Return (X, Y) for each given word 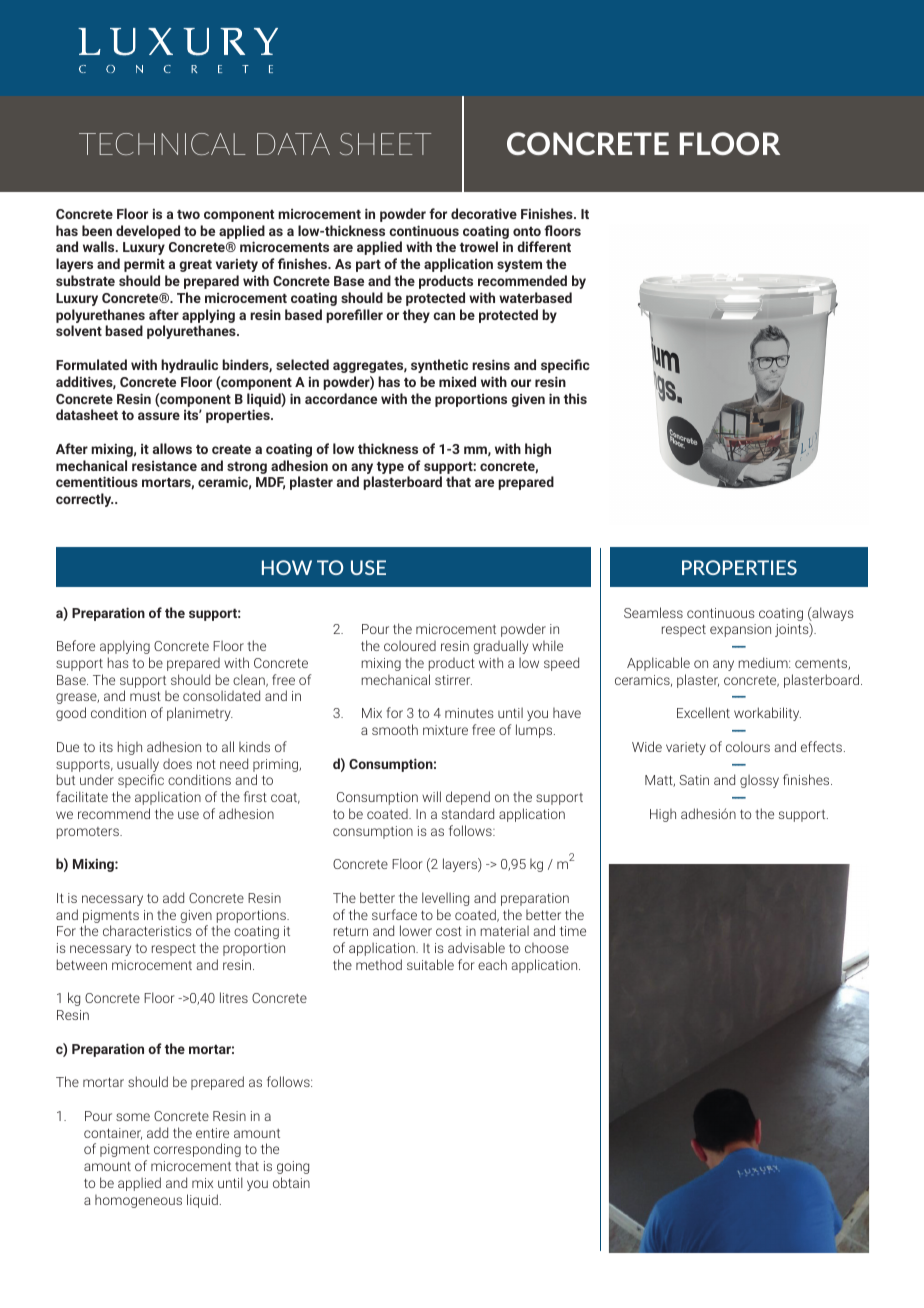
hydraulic (189, 366)
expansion (740, 630)
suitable (430, 964)
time (573, 931)
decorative (484, 213)
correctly (84, 500)
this (575, 398)
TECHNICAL (162, 144)
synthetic (439, 366)
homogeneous (138, 1201)
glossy (759, 781)
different (544, 246)
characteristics (147, 930)
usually (138, 765)
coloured (410, 645)
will (431, 796)
